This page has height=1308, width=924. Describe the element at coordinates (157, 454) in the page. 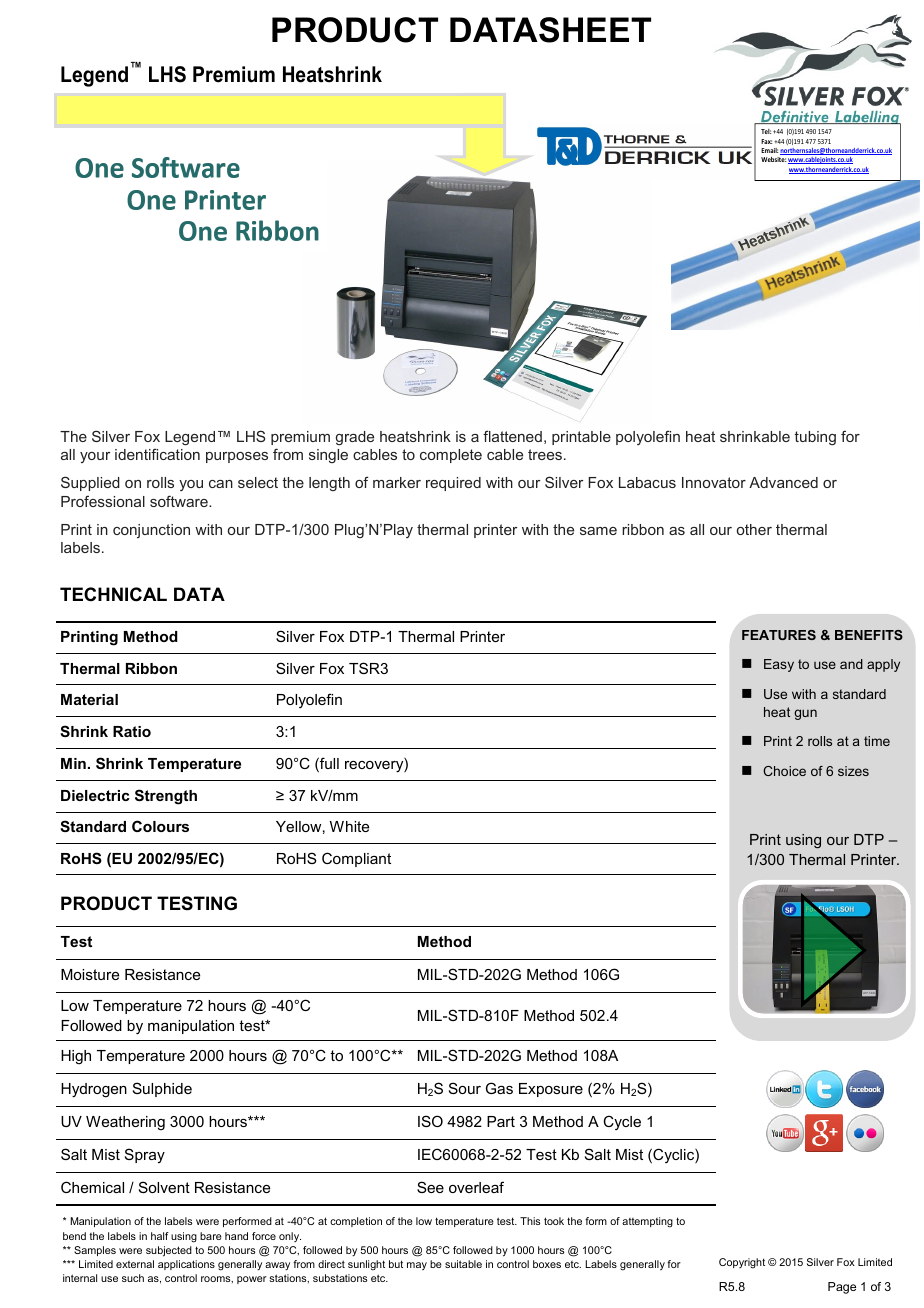

I see `identification` at that location.
